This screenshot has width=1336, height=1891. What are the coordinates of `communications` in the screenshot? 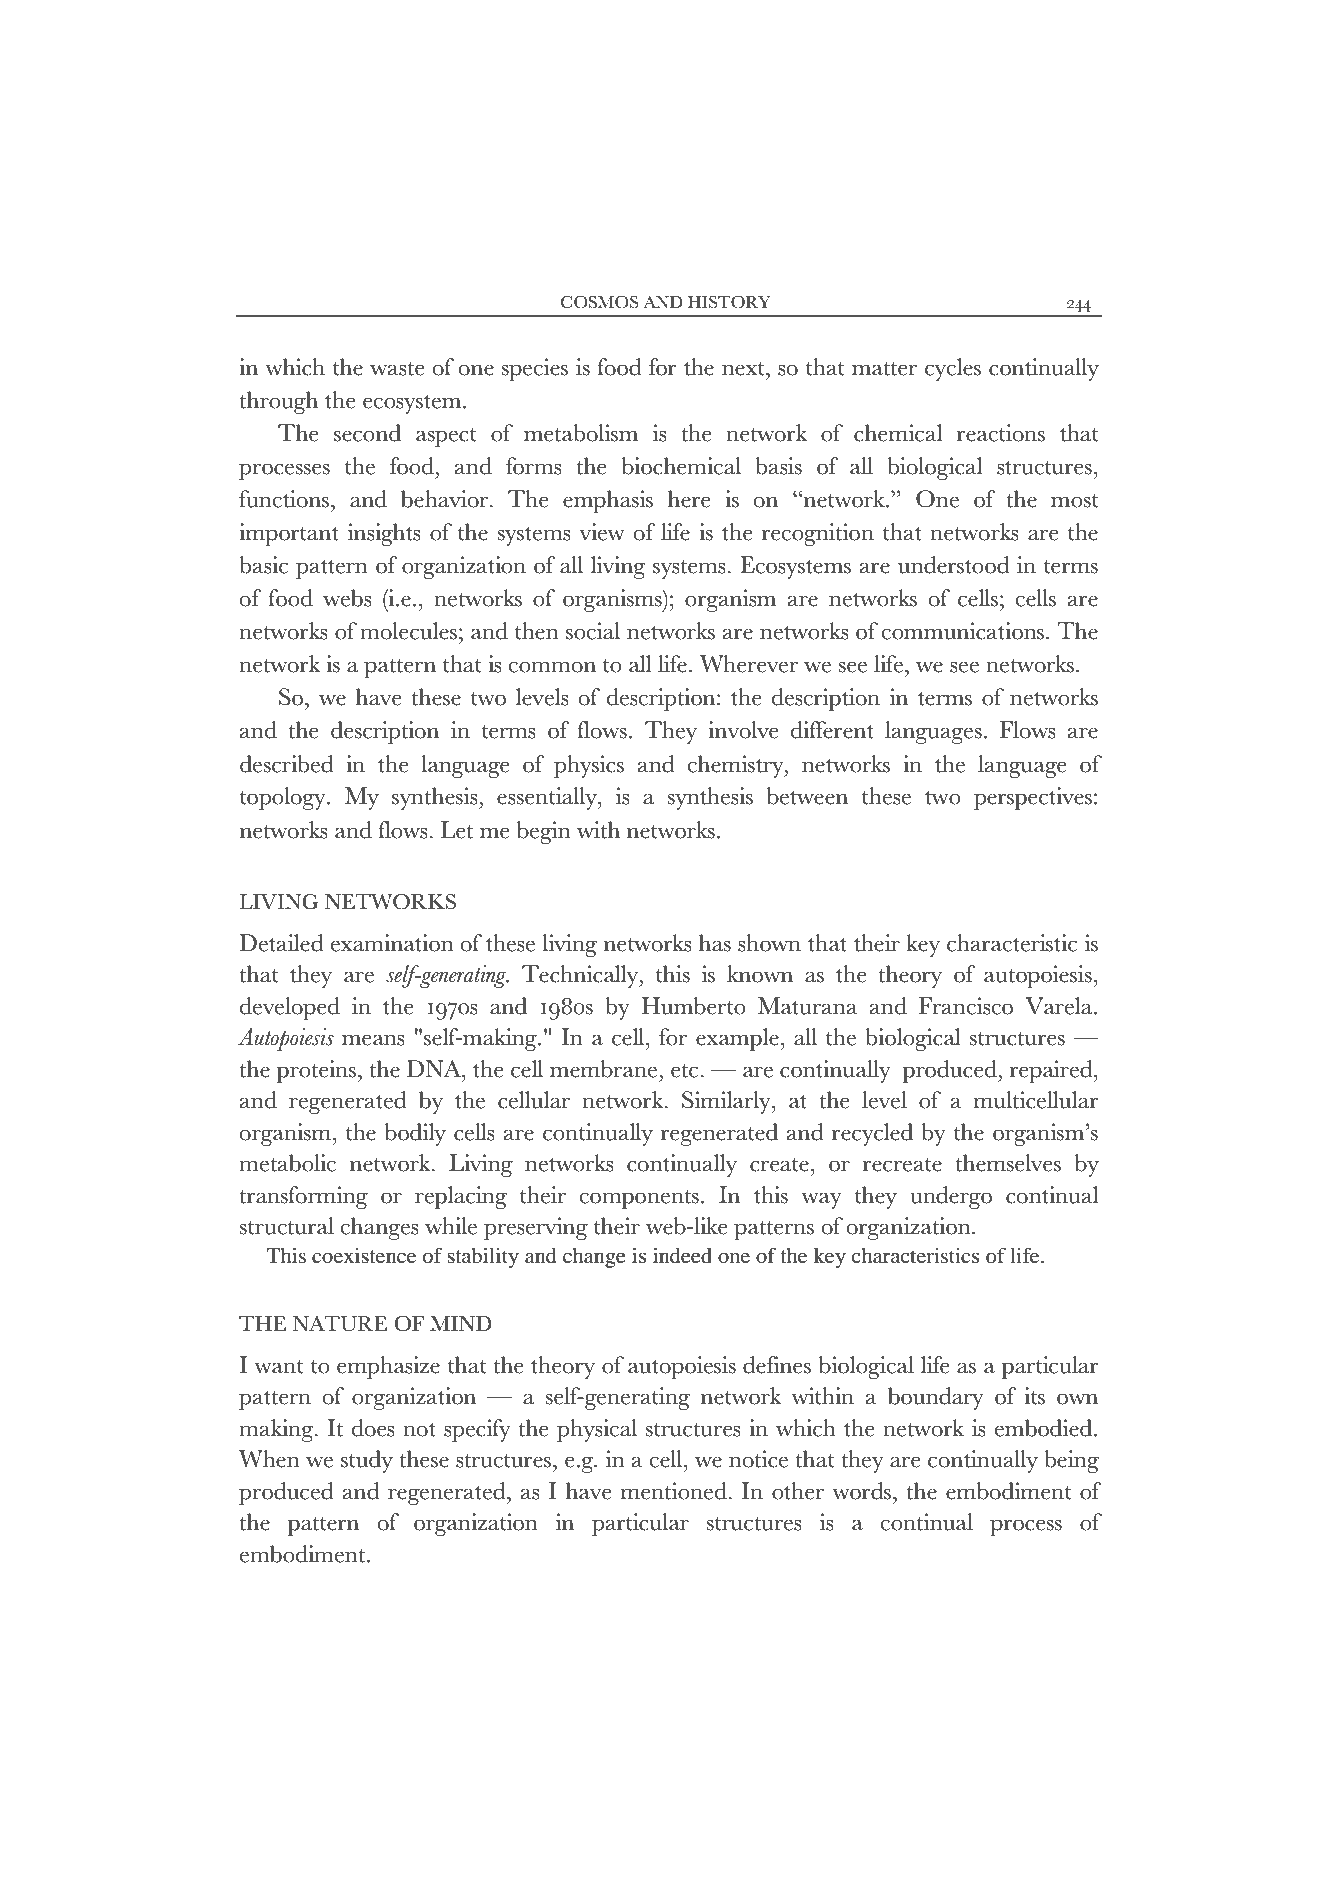 It's located at (964, 631).
